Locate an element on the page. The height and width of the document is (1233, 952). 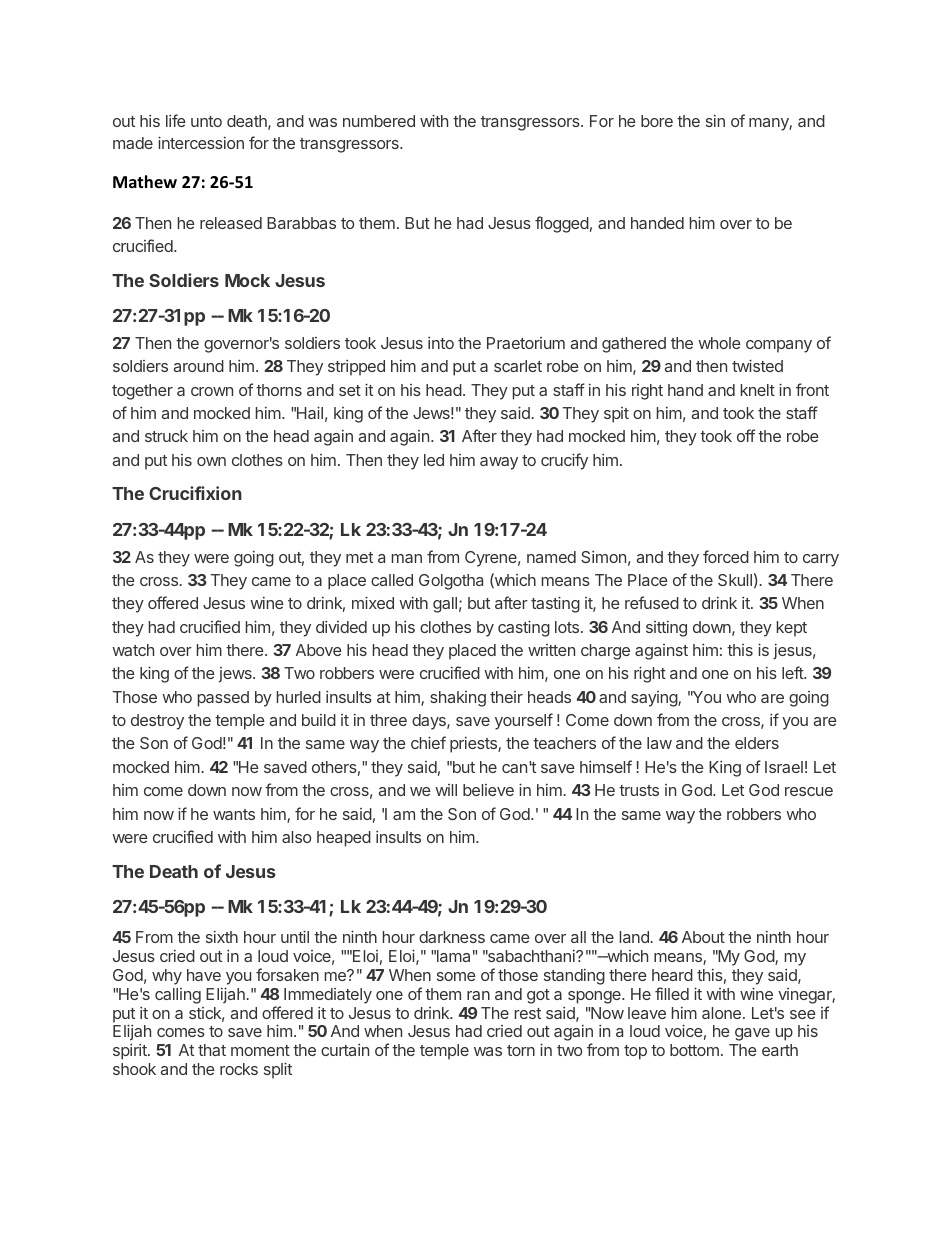
that is located at coordinates (212, 1050).
